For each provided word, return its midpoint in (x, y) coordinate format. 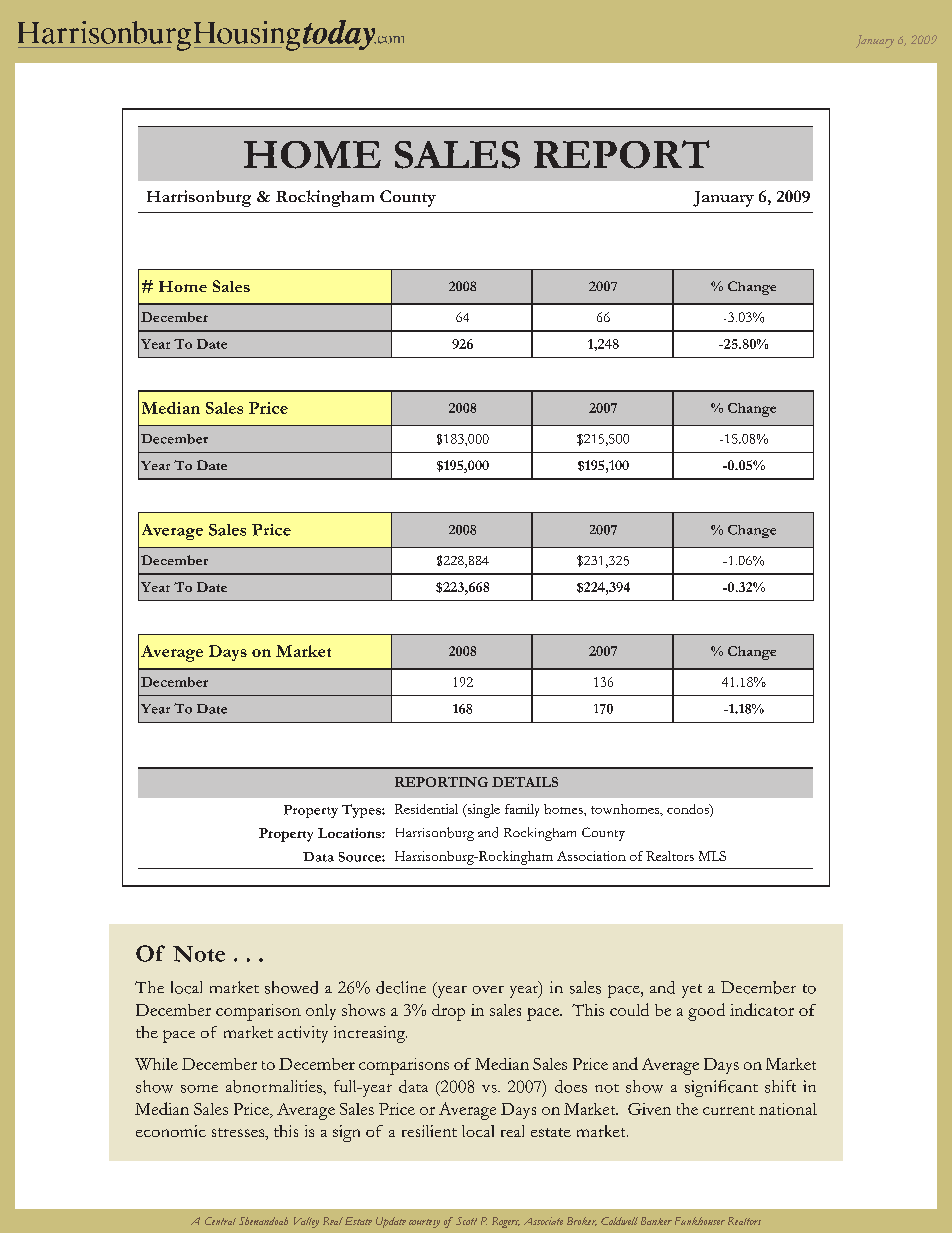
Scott (466, 1221)
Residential (426, 809)
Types (362, 811)
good (706, 1012)
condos (689, 810)
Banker (656, 1221)
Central (220, 1221)
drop (448, 1012)
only (321, 1012)
